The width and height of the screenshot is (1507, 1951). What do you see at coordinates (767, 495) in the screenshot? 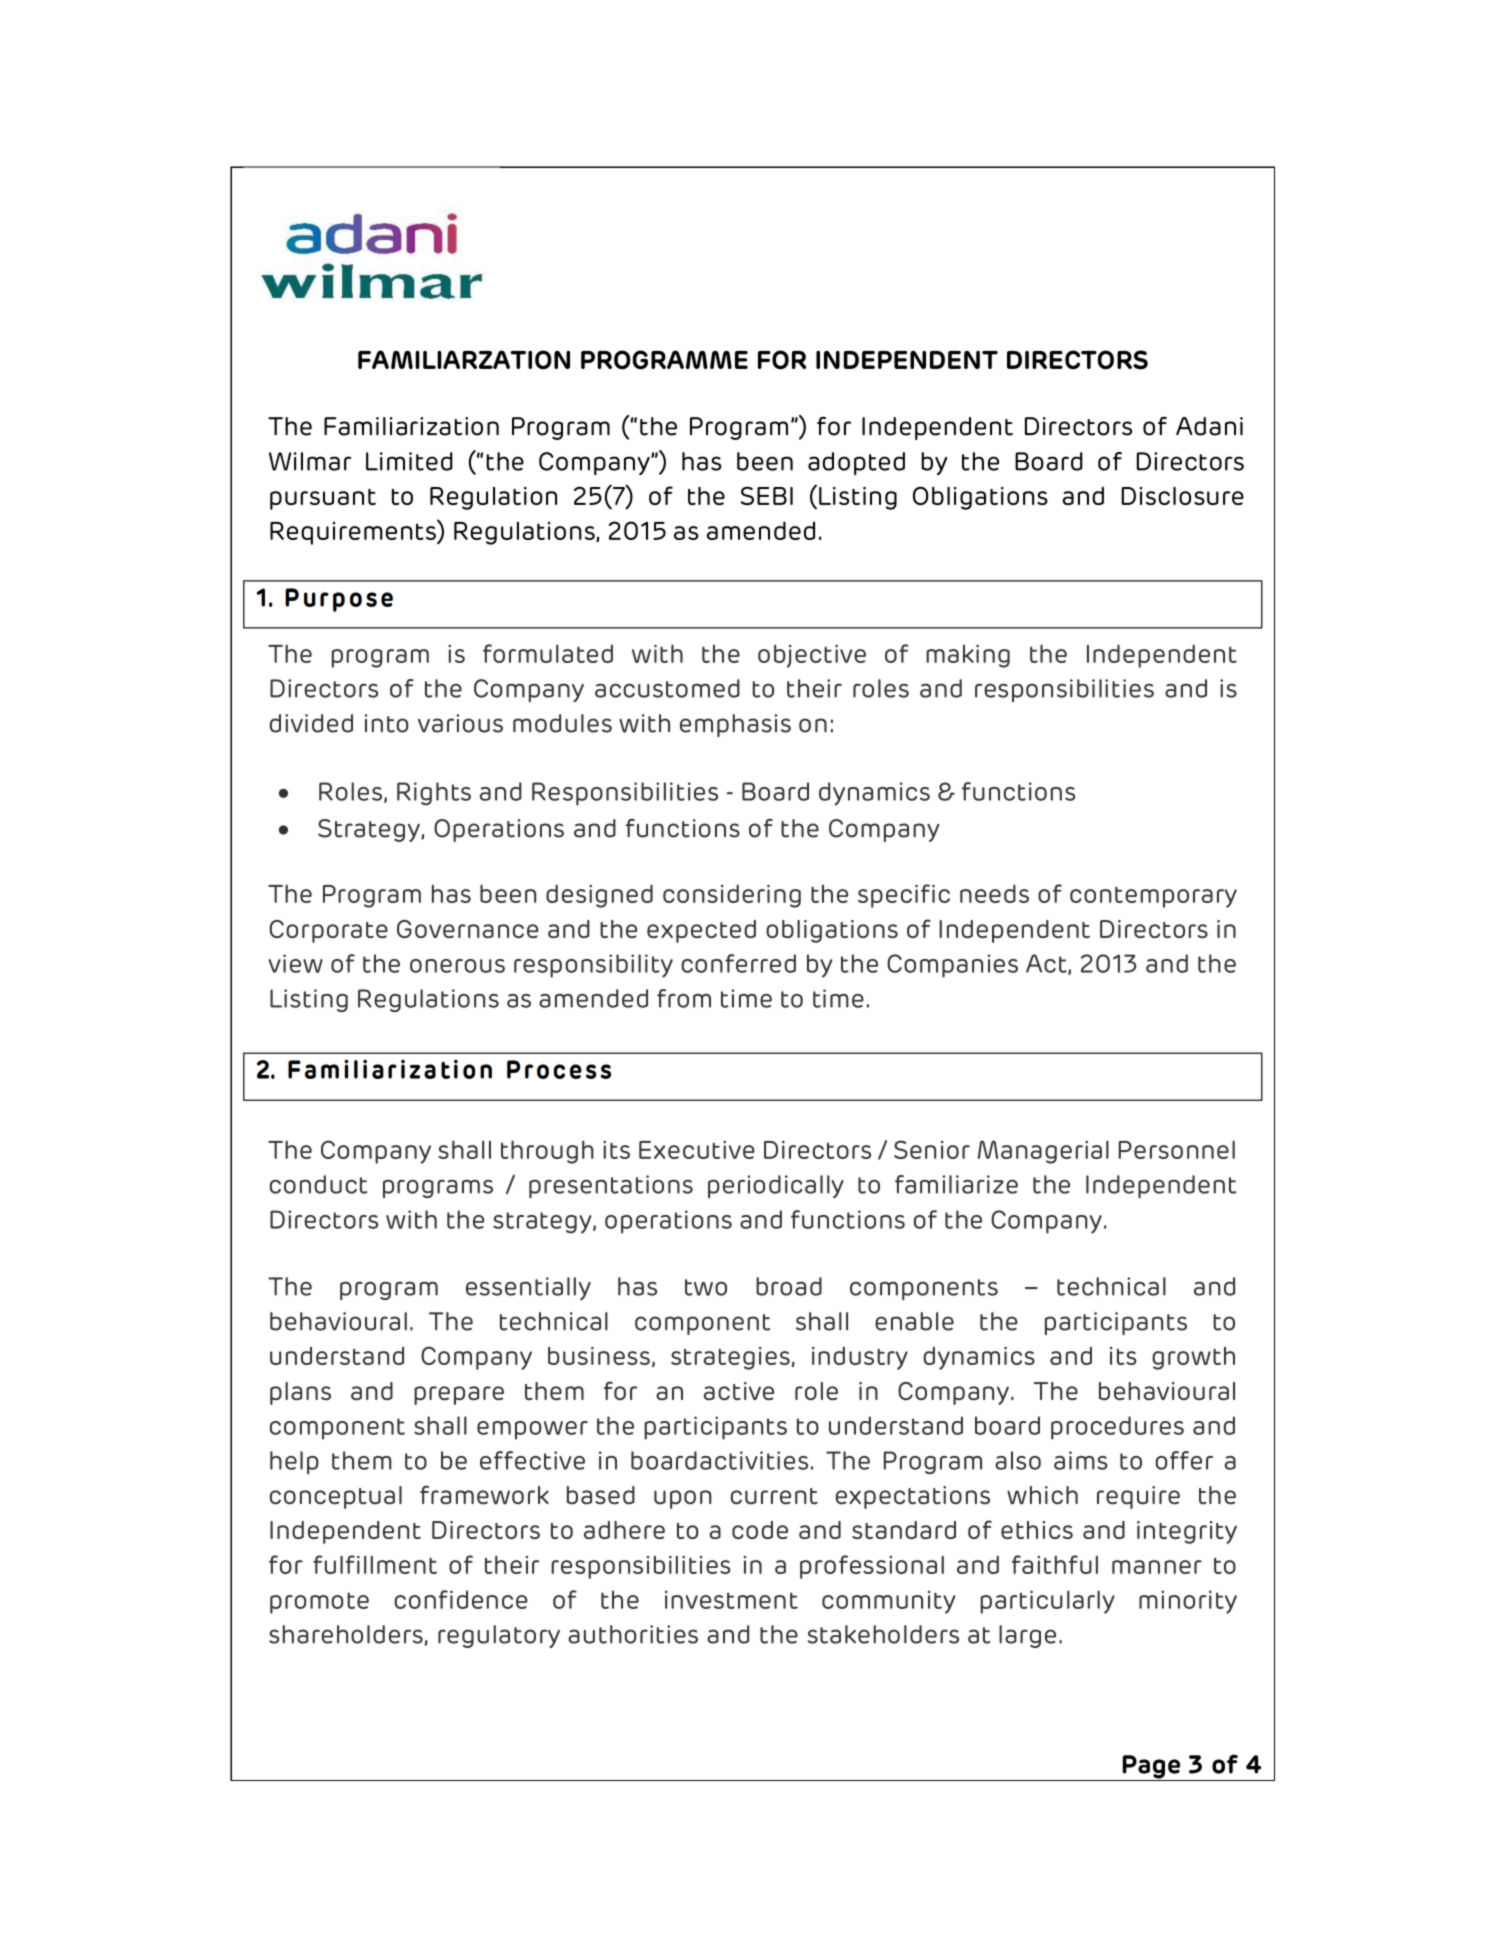
I see `SEBI` at bounding box center [767, 495].
